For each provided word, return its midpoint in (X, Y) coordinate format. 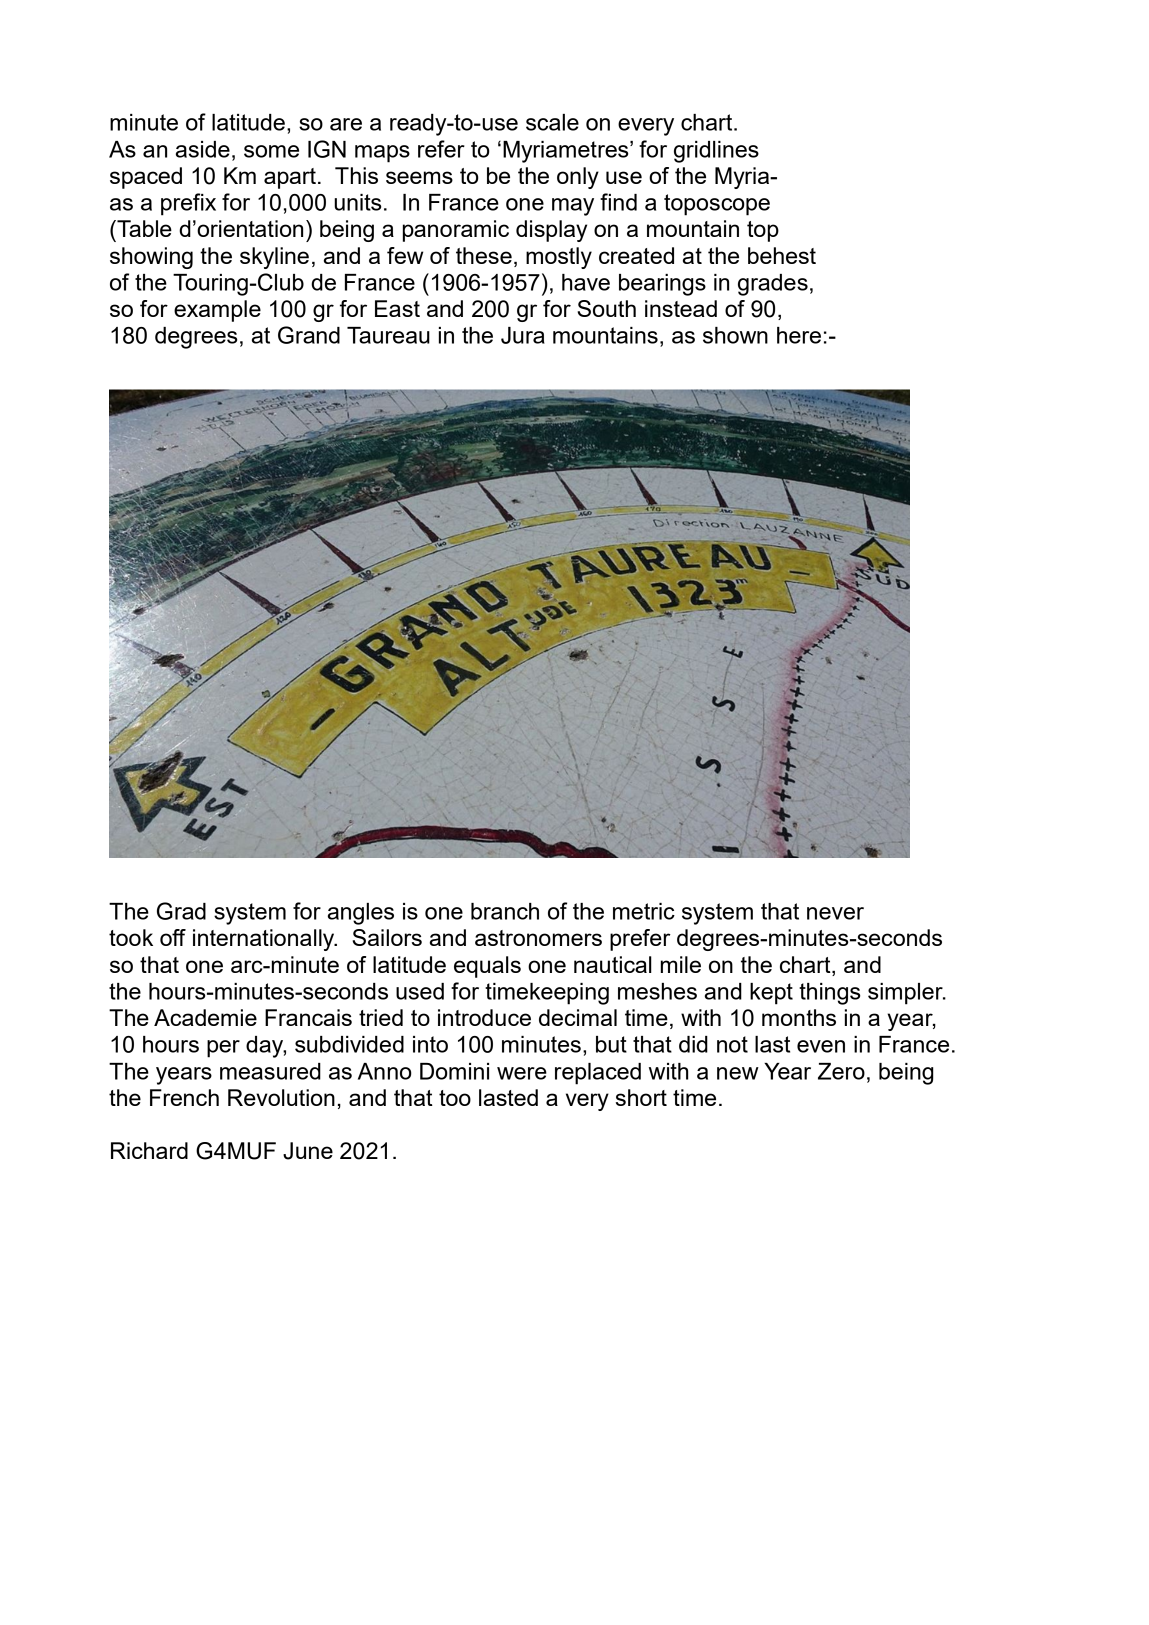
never (835, 913)
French (184, 1097)
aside (203, 149)
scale (552, 122)
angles (361, 914)
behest (782, 255)
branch (505, 911)
